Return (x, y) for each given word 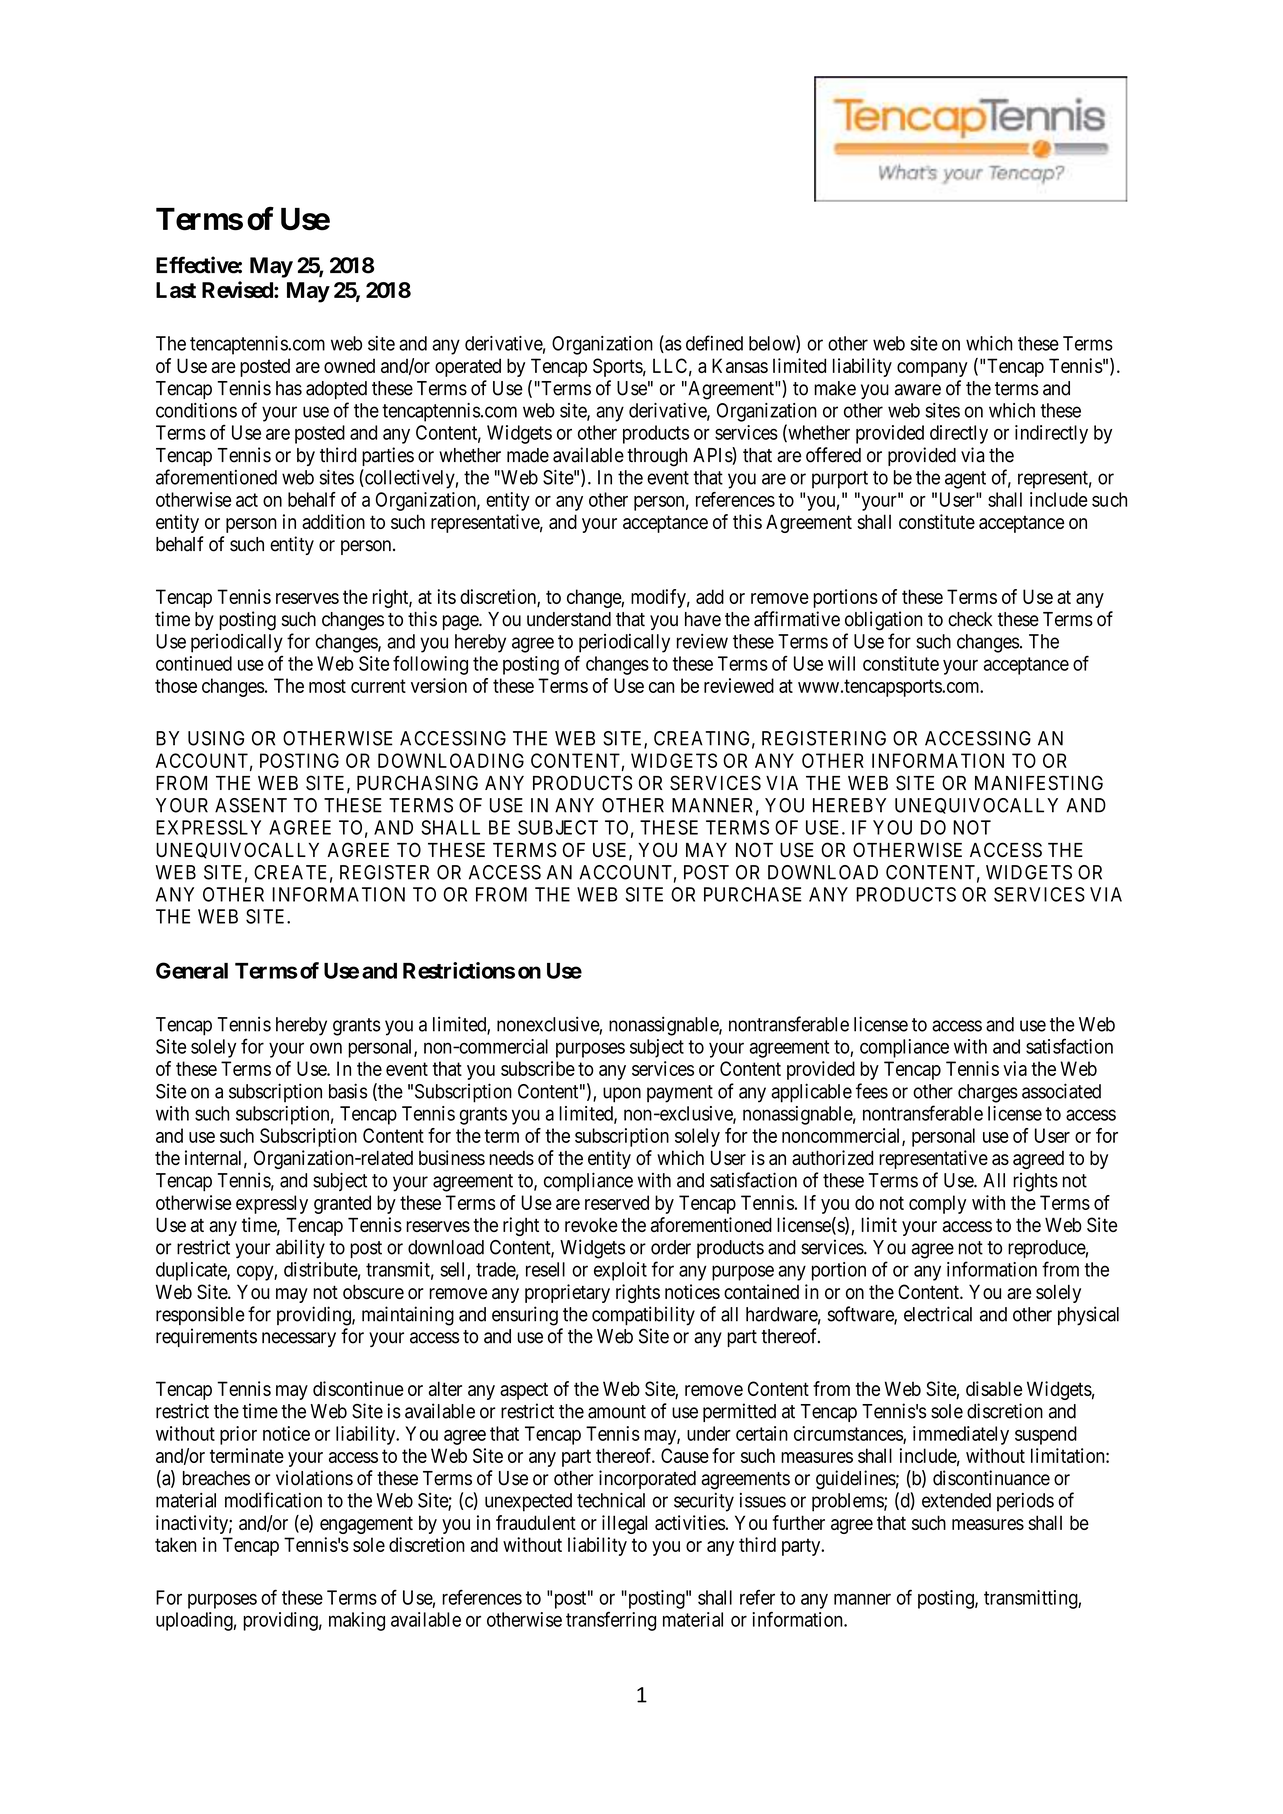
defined (714, 343)
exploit (620, 1271)
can (661, 687)
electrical (938, 1314)
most (327, 686)
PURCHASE (753, 894)
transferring (611, 1621)
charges (988, 1093)
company (932, 369)
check (970, 619)
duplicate (192, 1271)
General (192, 970)
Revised (238, 289)
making (357, 1621)
